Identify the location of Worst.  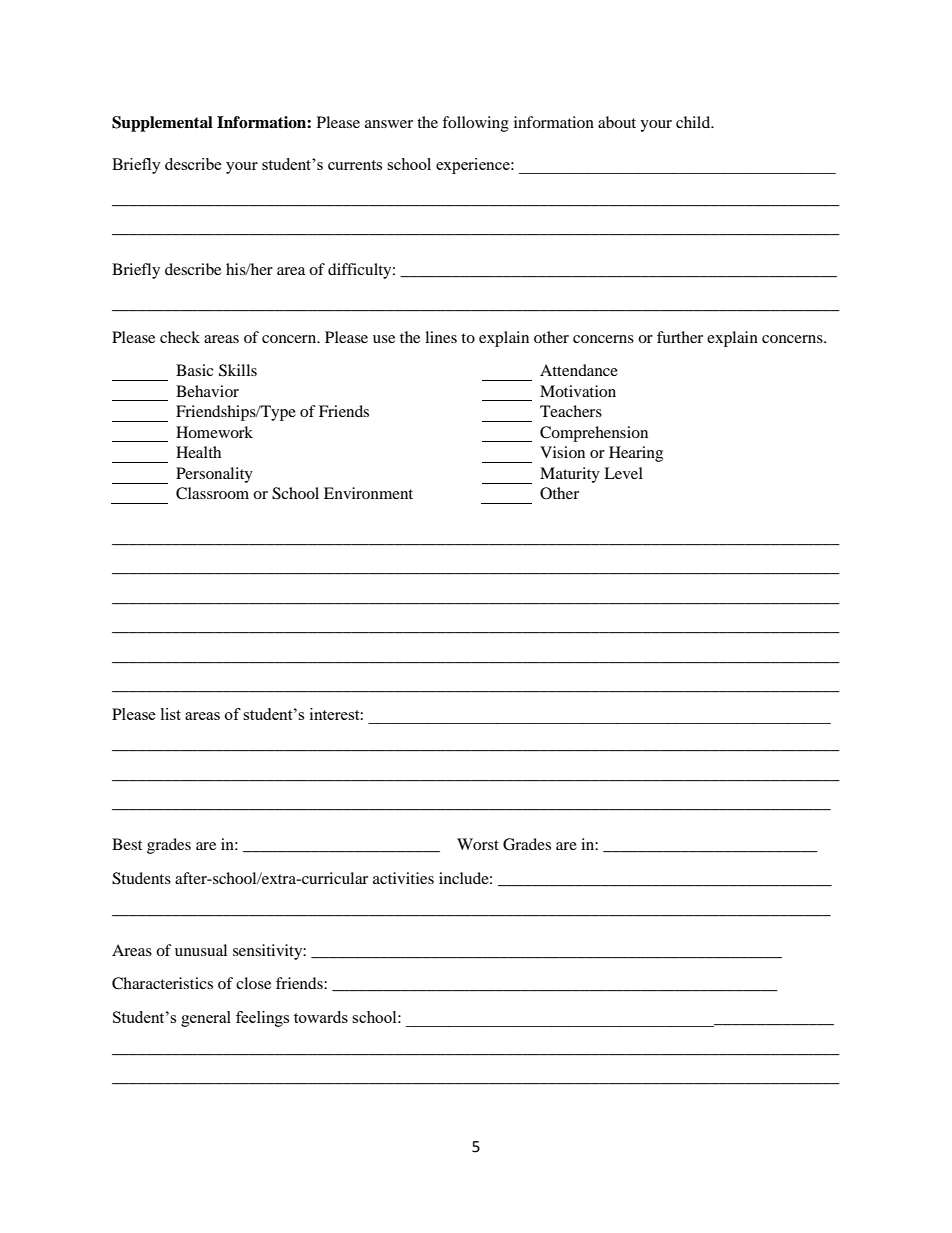
(478, 844).
